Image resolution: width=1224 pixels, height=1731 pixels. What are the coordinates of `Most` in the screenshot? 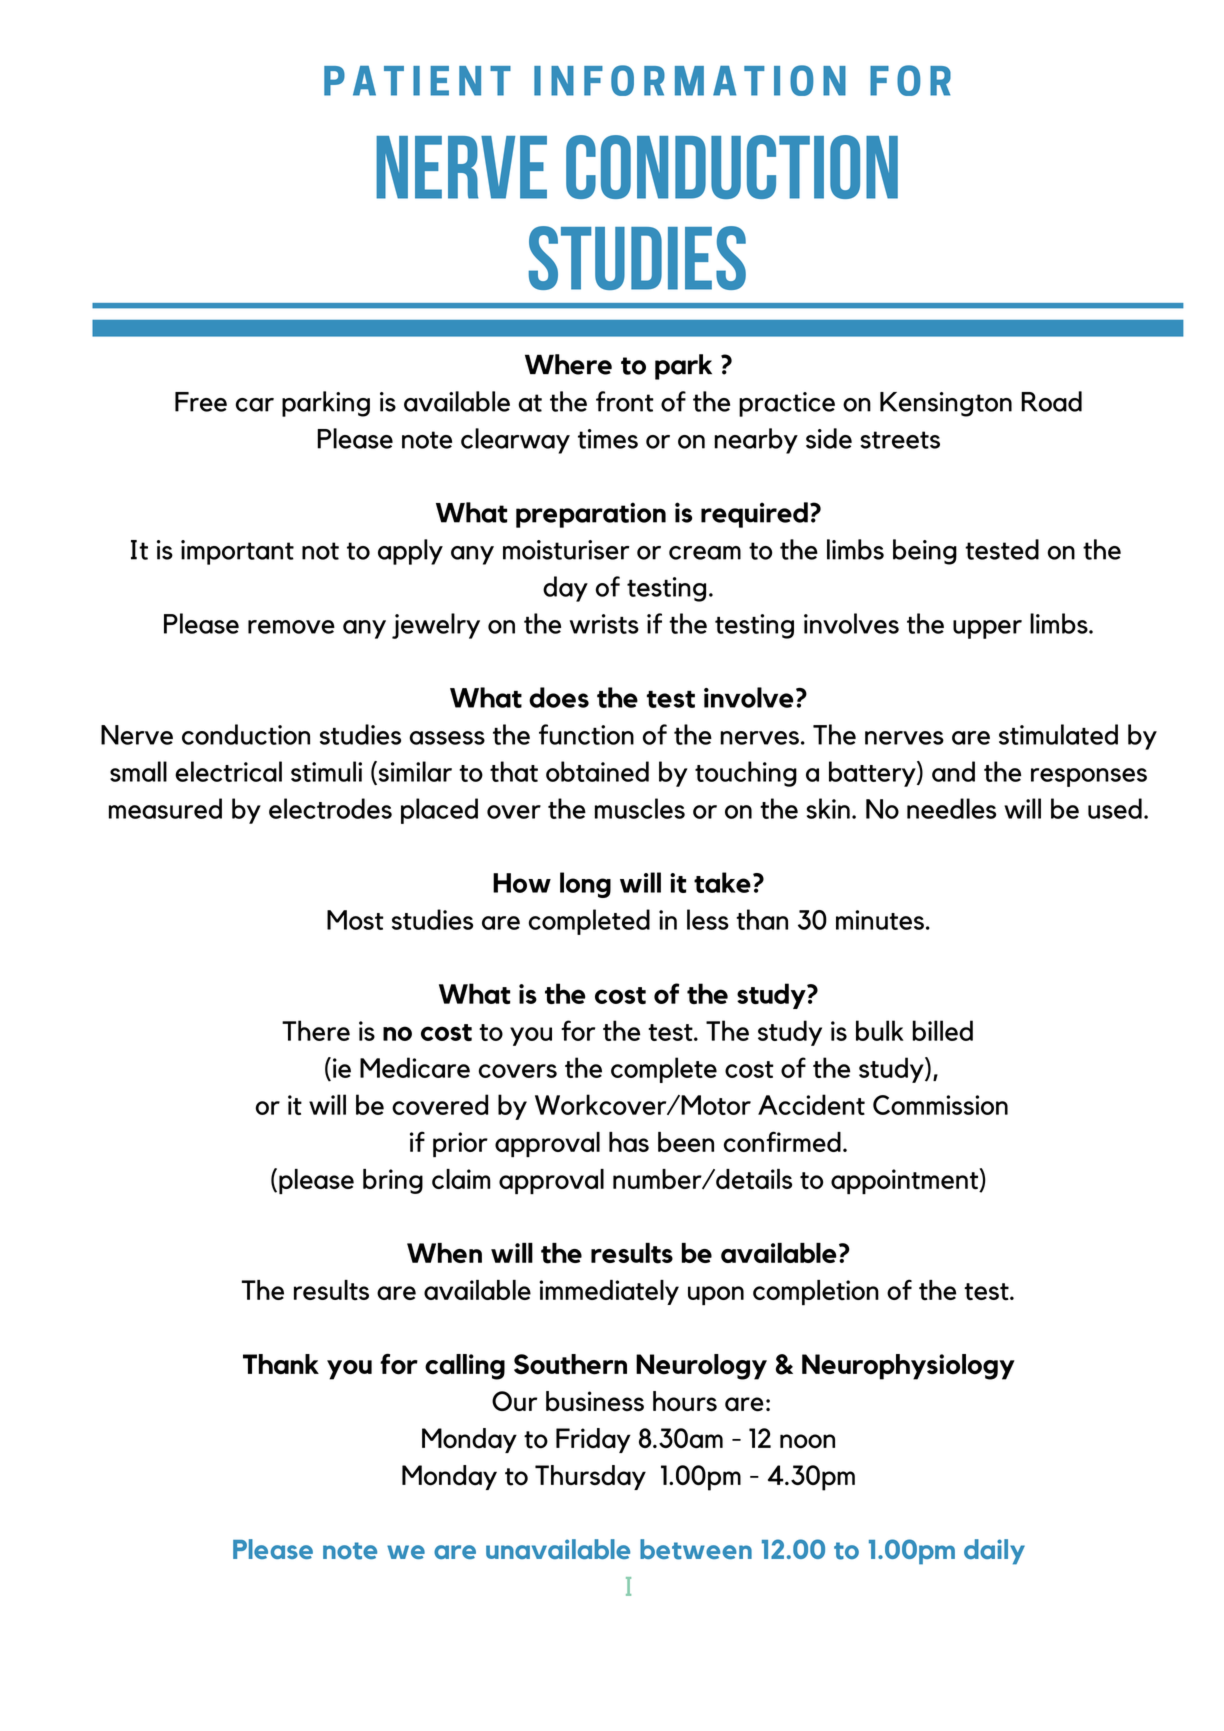 It's located at (355, 920).
